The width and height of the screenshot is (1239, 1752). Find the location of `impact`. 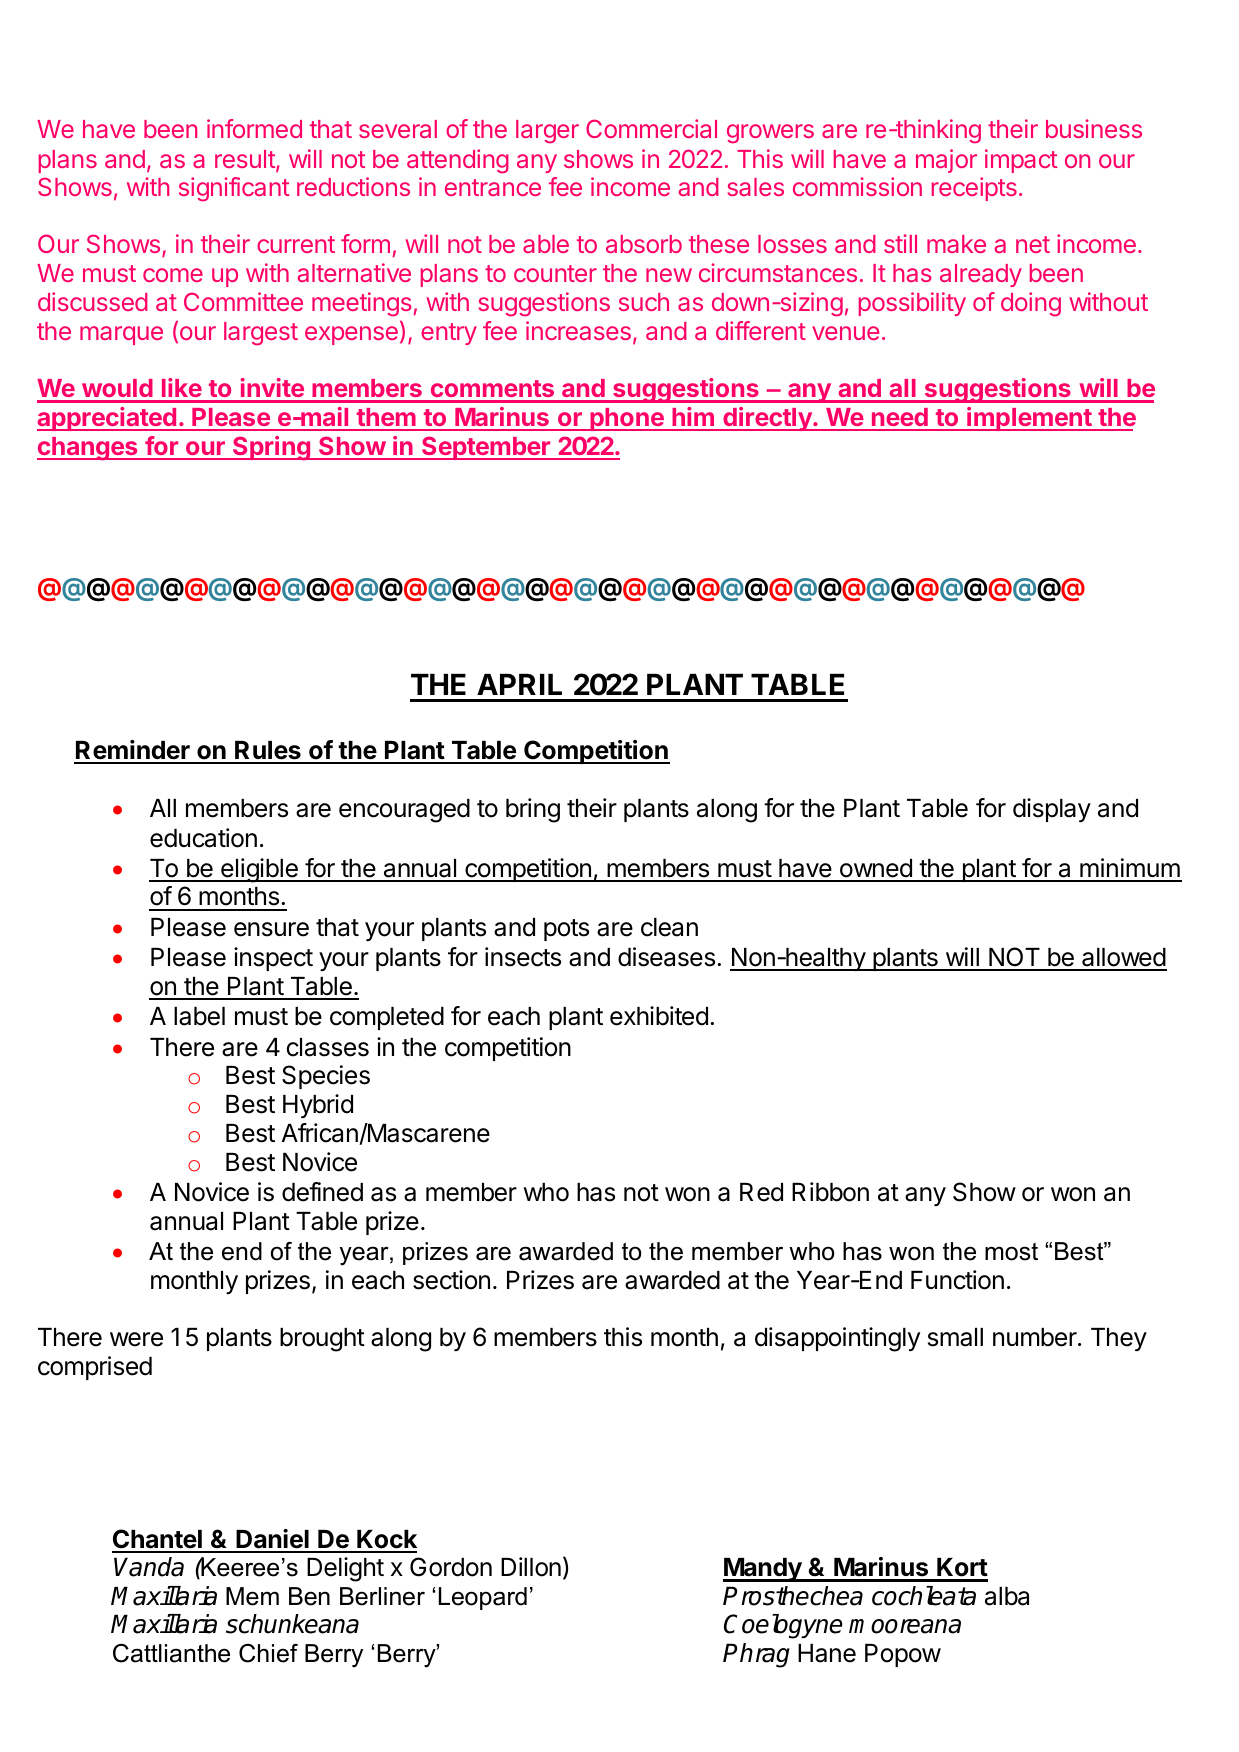

impact is located at coordinates (1021, 161).
